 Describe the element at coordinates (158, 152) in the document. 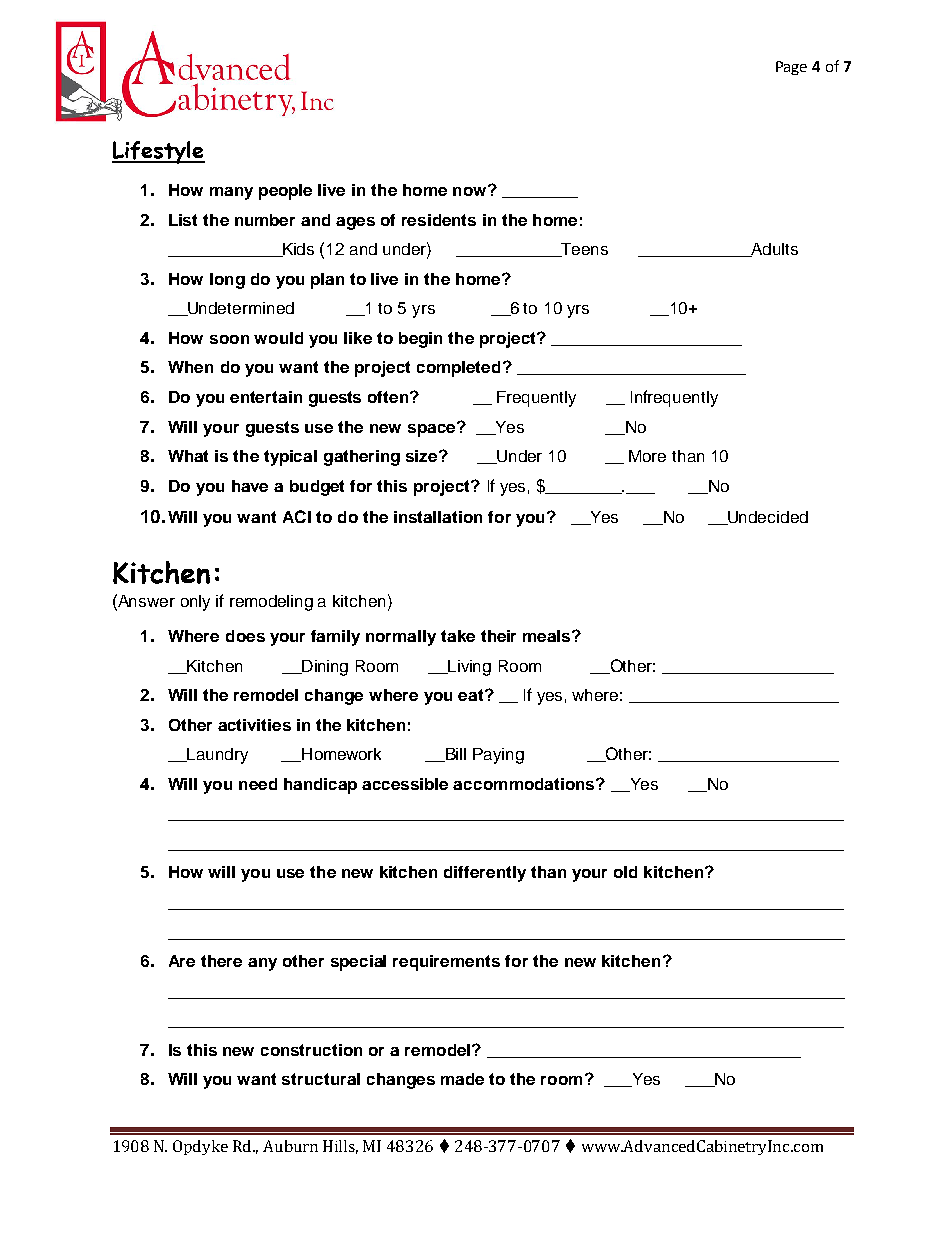

I see `Lifestyle` at that location.
